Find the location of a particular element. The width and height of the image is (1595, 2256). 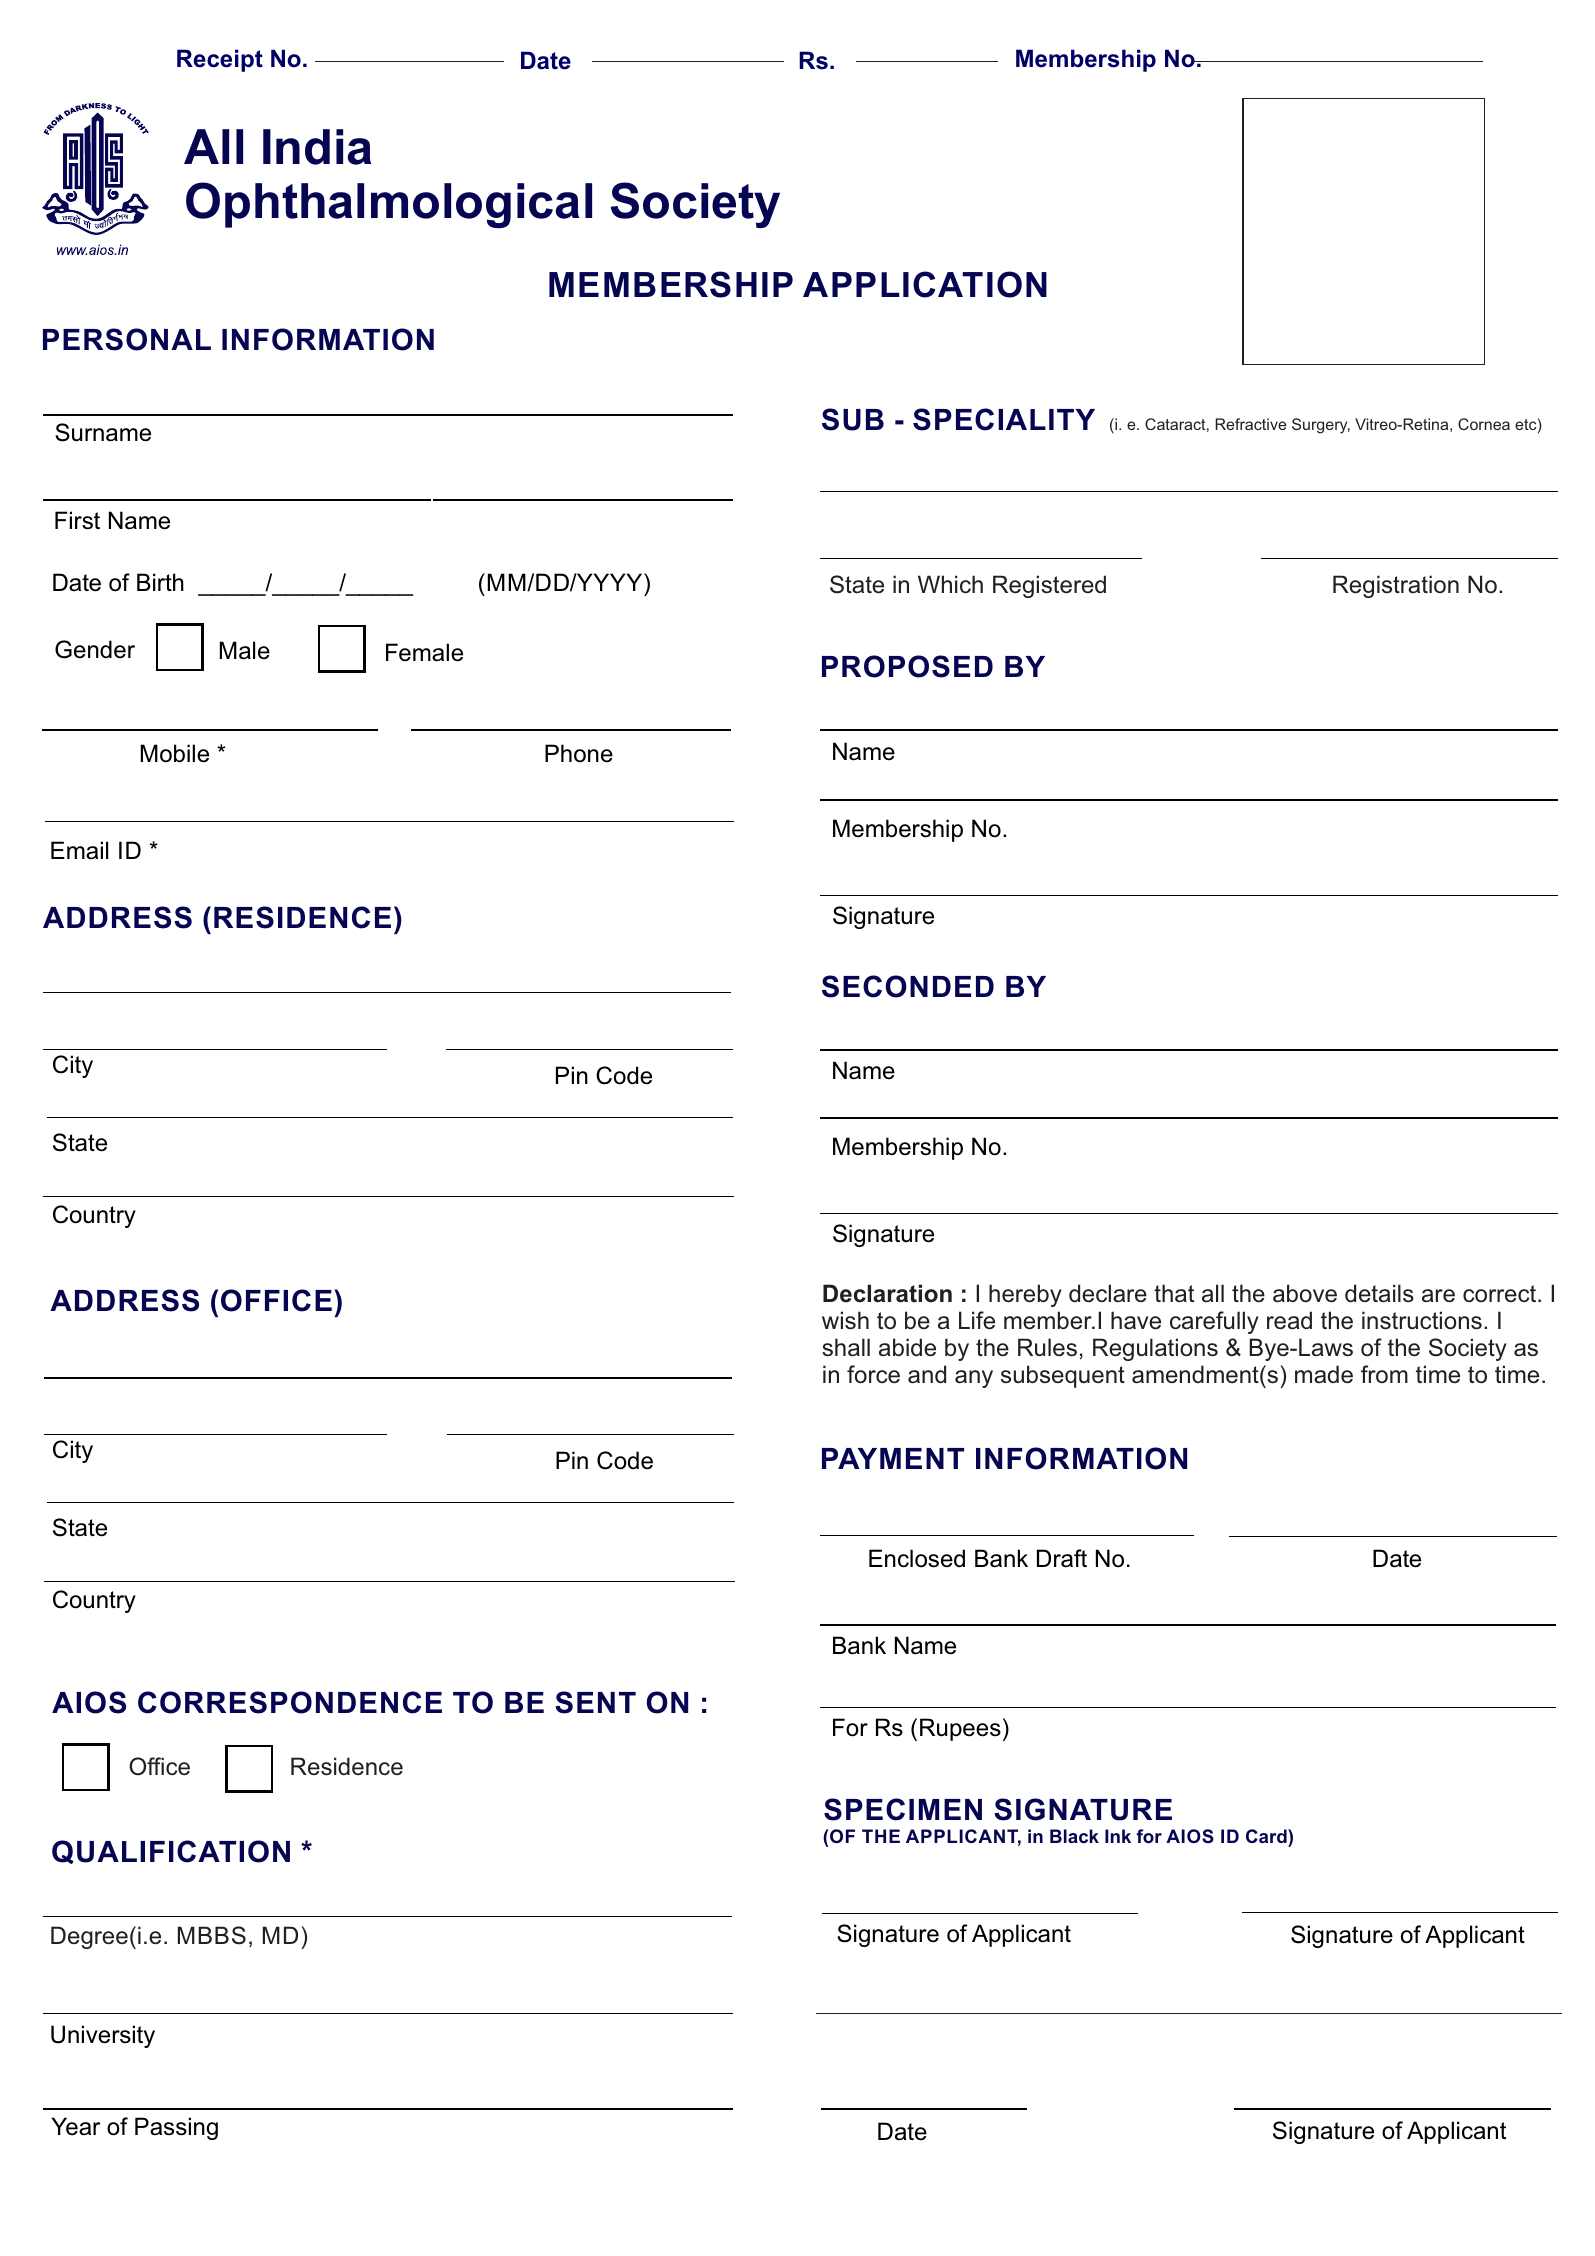

force is located at coordinates (873, 1374).
